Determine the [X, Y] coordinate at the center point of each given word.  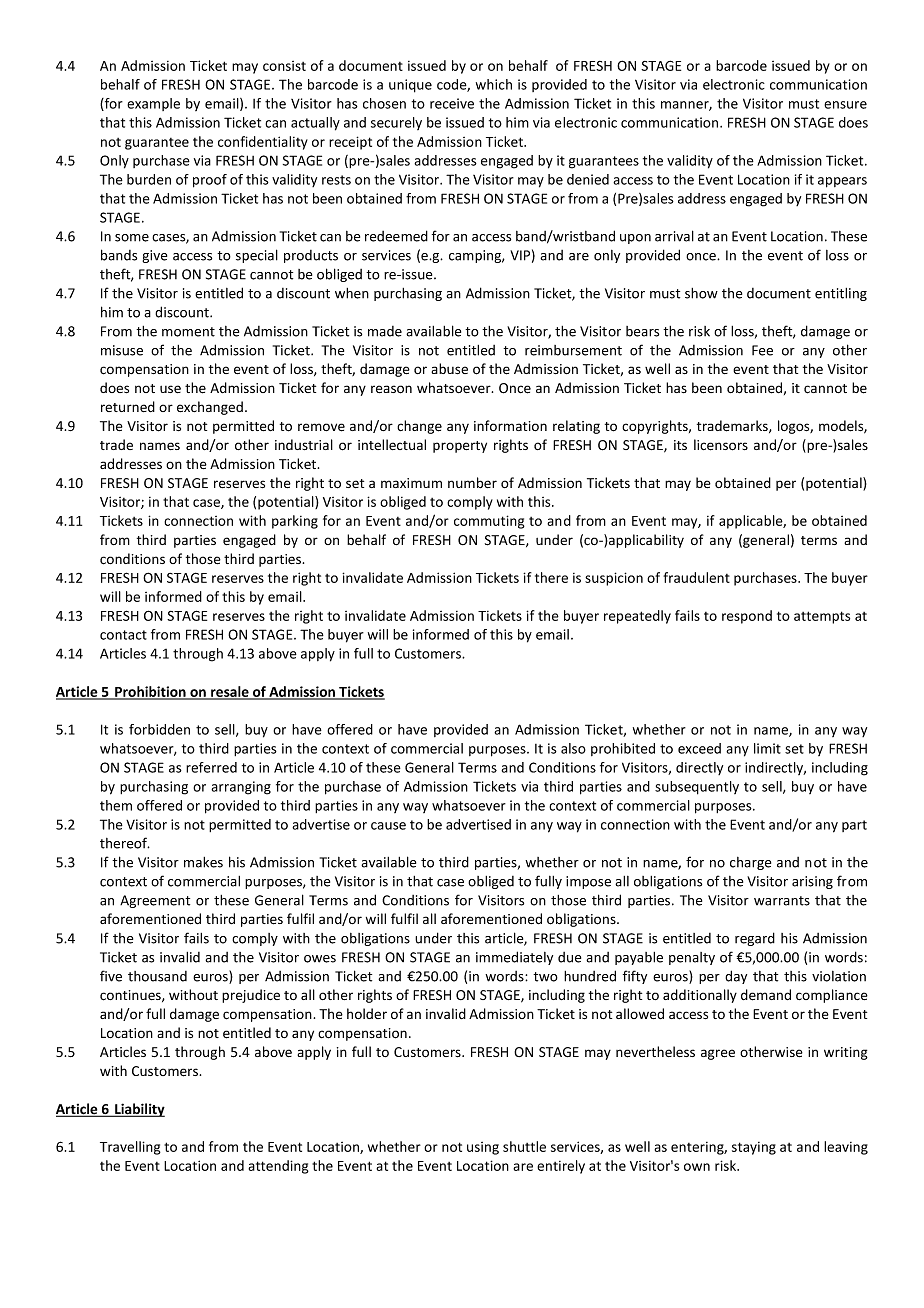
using [483, 1148]
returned [128, 406]
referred [211, 767]
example [153, 104]
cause [388, 826]
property [460, 447]
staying [754, 1148]
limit [767, 748]
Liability [139, 1110]
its [680, 445]
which [494, 84]
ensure [845, 105]
